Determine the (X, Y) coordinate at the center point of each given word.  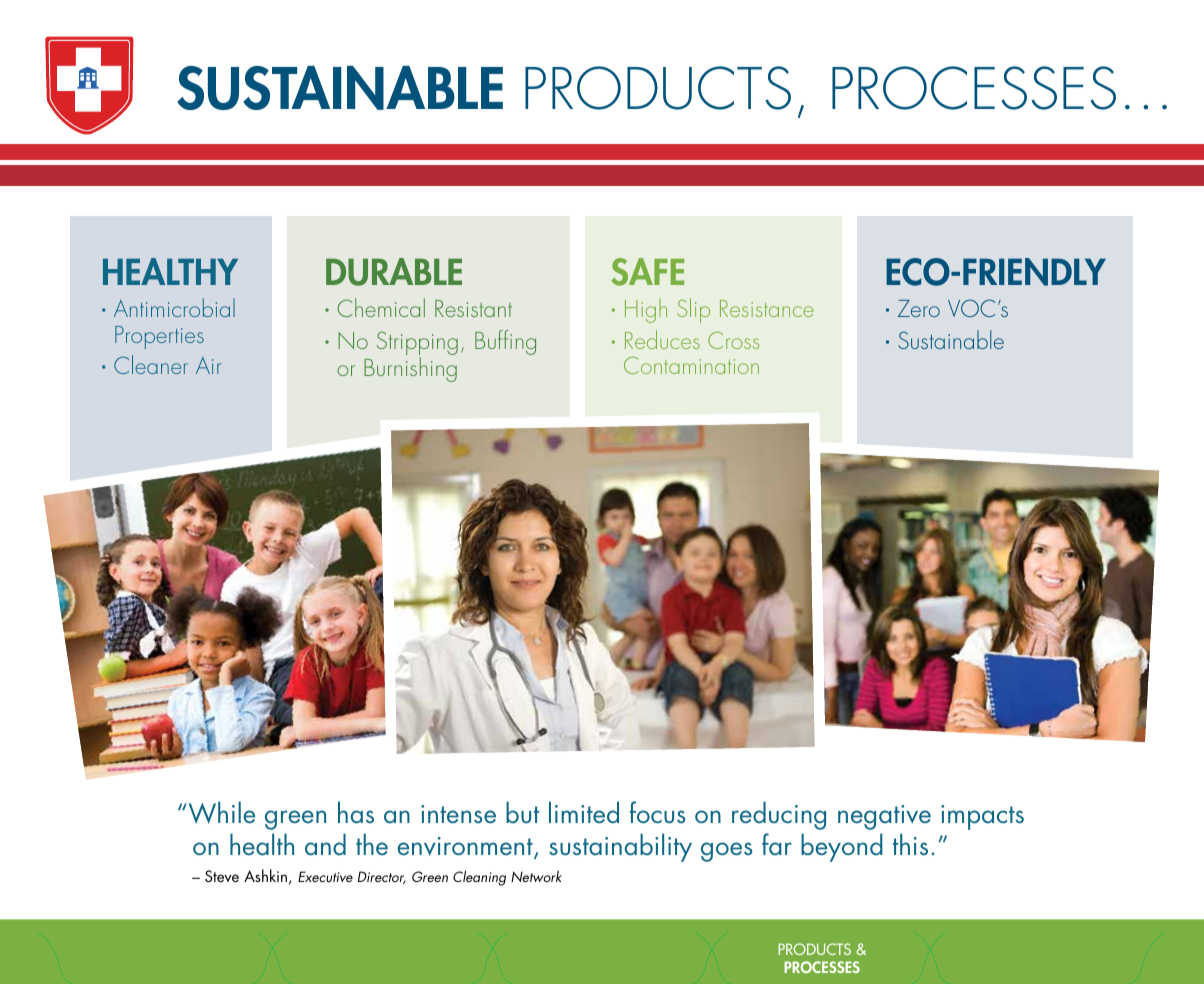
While (222, 812)
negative (884, 817)
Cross (733, 340)
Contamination (691, 365)
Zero (919, 308)
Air (208, 365)
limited (584, 812)
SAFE (647, 272)
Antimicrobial (174, 307)
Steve (222, 876)
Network (536, 876)
